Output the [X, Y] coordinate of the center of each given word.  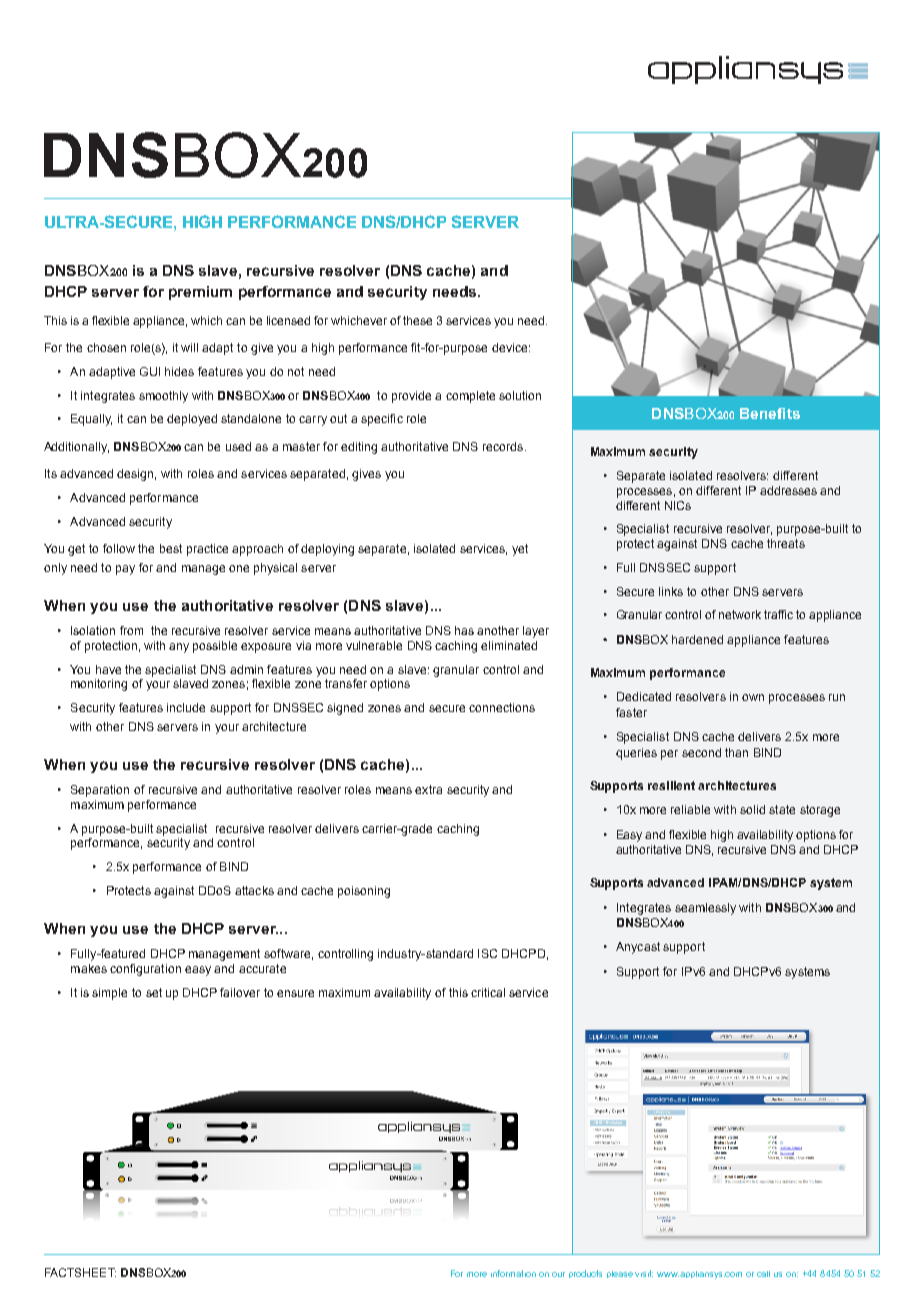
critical [488, 992]
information [513, 1273]
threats [786, 543]
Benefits [770, 413]
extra [428, 789]
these [417, 320]
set [154, 992]
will [189, 347]
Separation [100, 791]
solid [752, 809]
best [171, 548]
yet [520, 550]
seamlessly [705, 909]
